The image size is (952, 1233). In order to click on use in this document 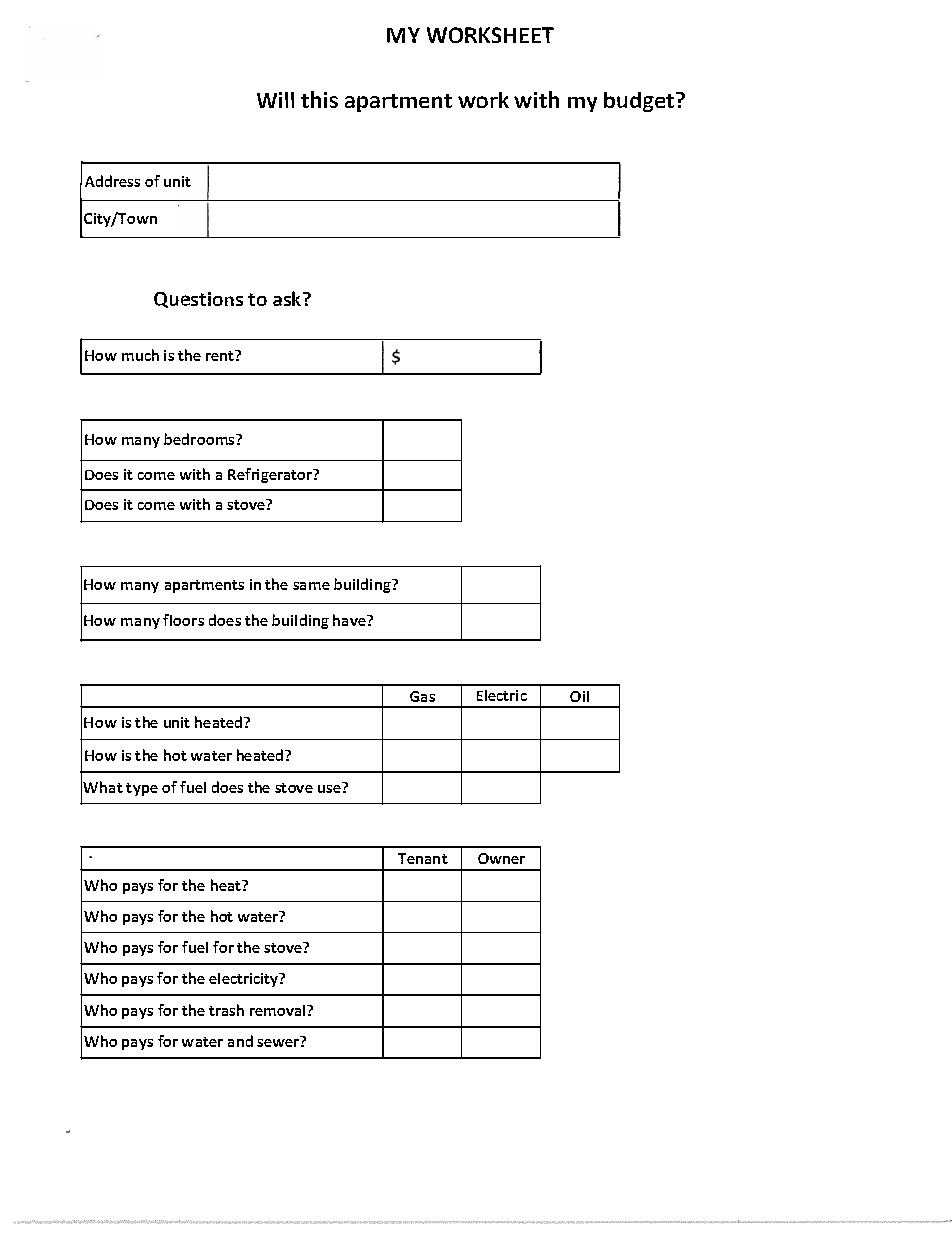, I will do `click(330, 787)`.
